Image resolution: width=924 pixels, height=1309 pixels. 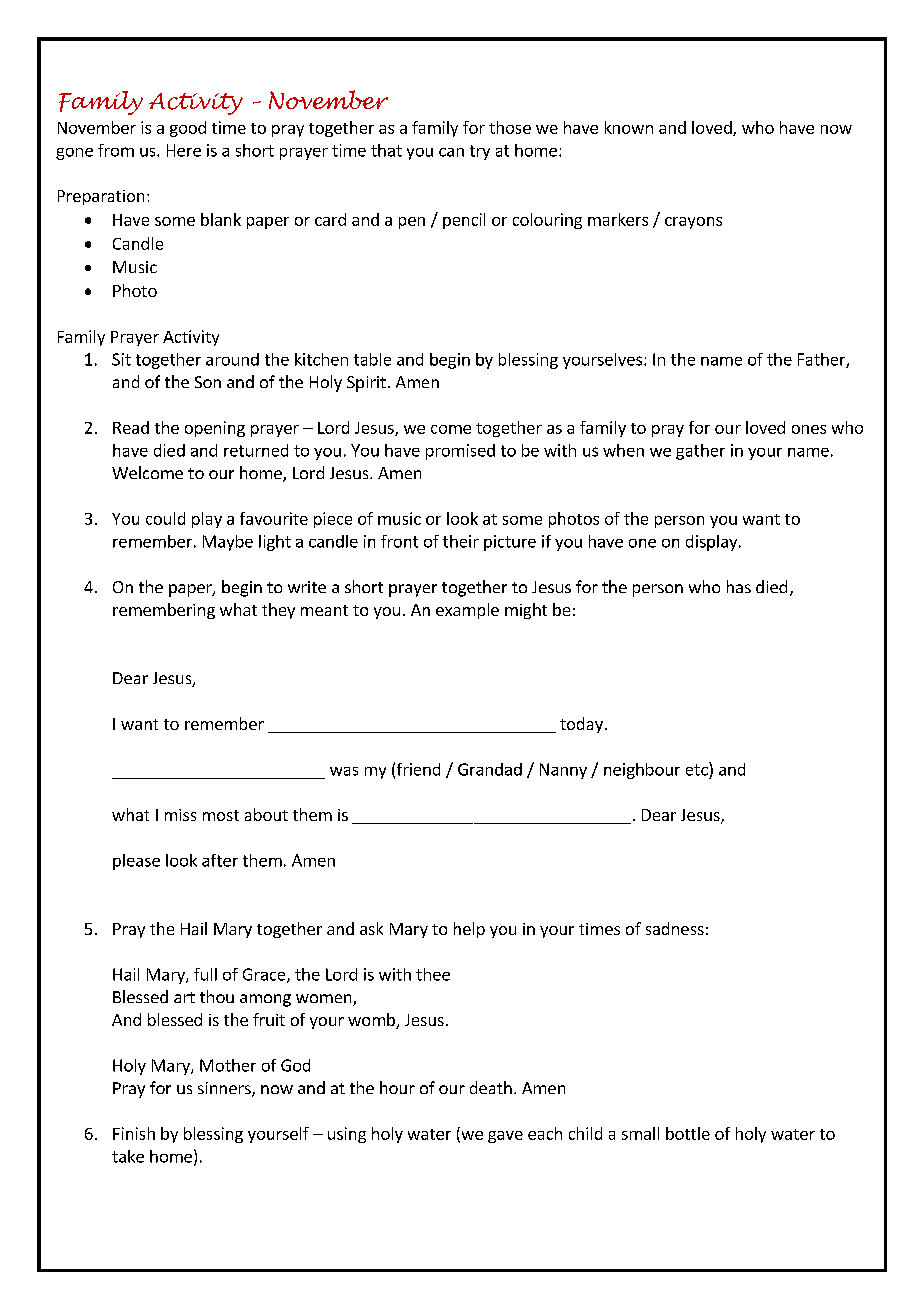 What do you see at coordinates (184, 150) in the page?
I see `Here` at bounding box center [184, 150].
